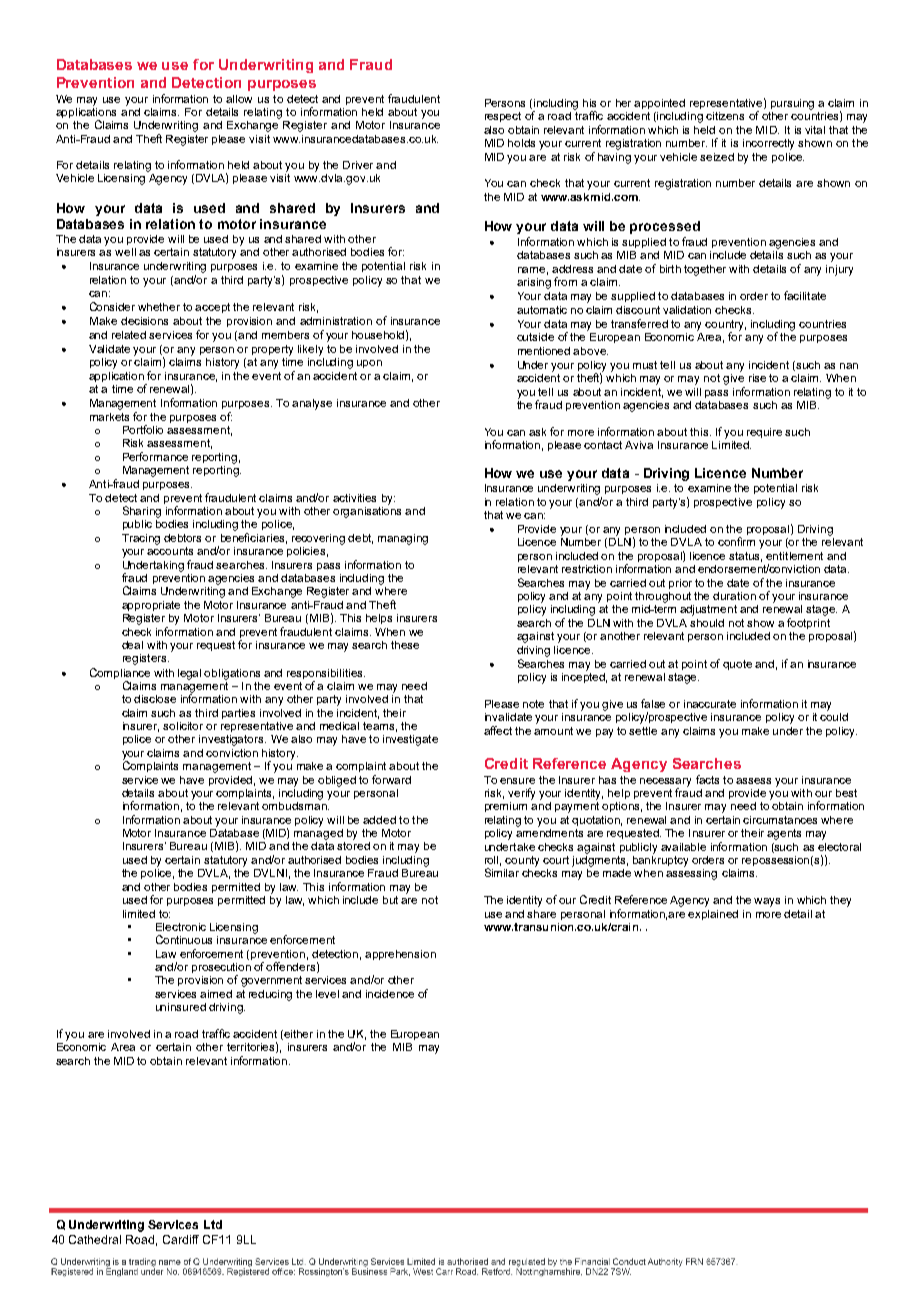  I want to click on Similar, so click(502, 872).
